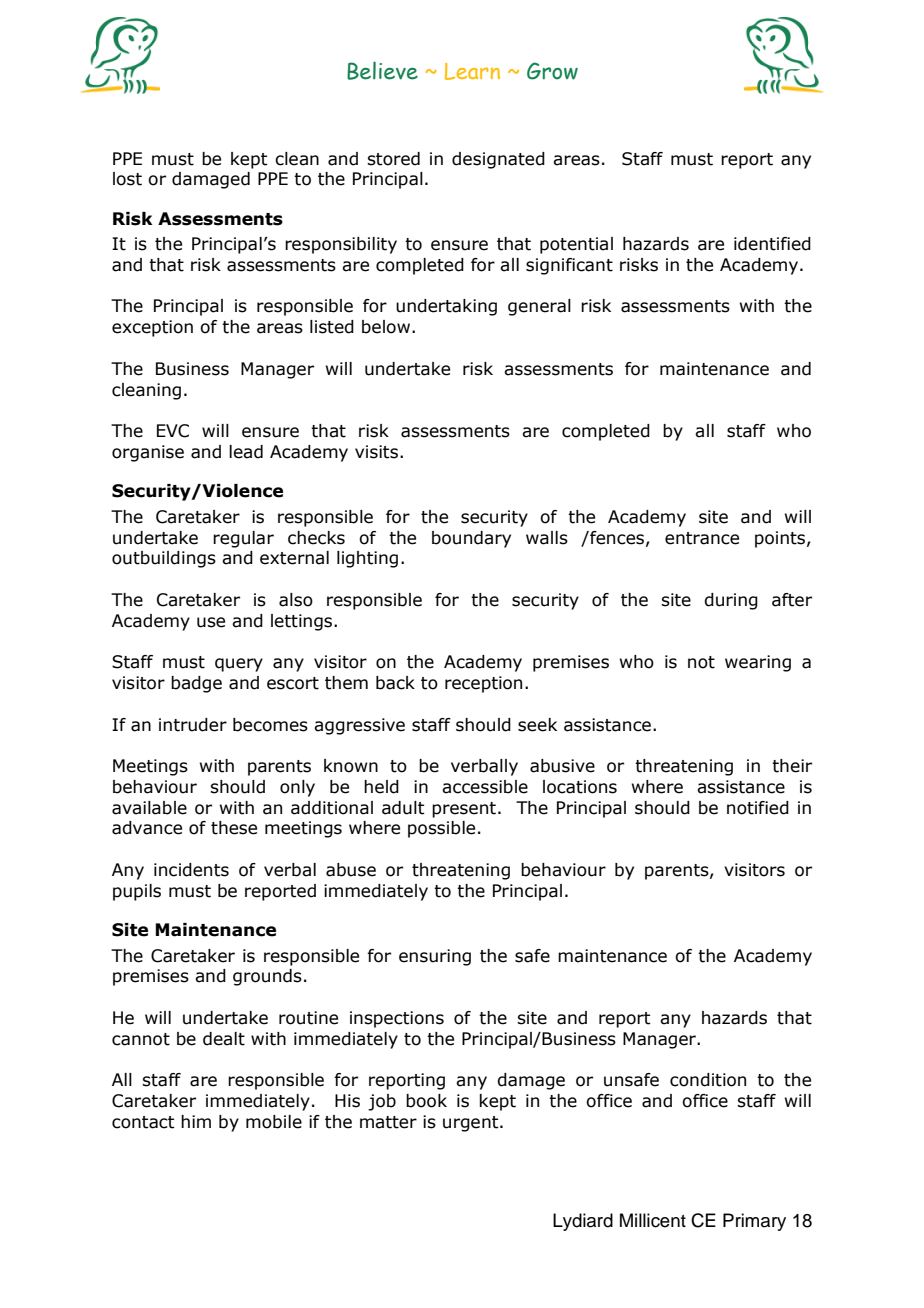 Image resolution: width=924 pixels, height=1308 pixels. What do you see at coordinates (239, 665) in the screenshot?
I see `query` at bounding box center [239, 665].
